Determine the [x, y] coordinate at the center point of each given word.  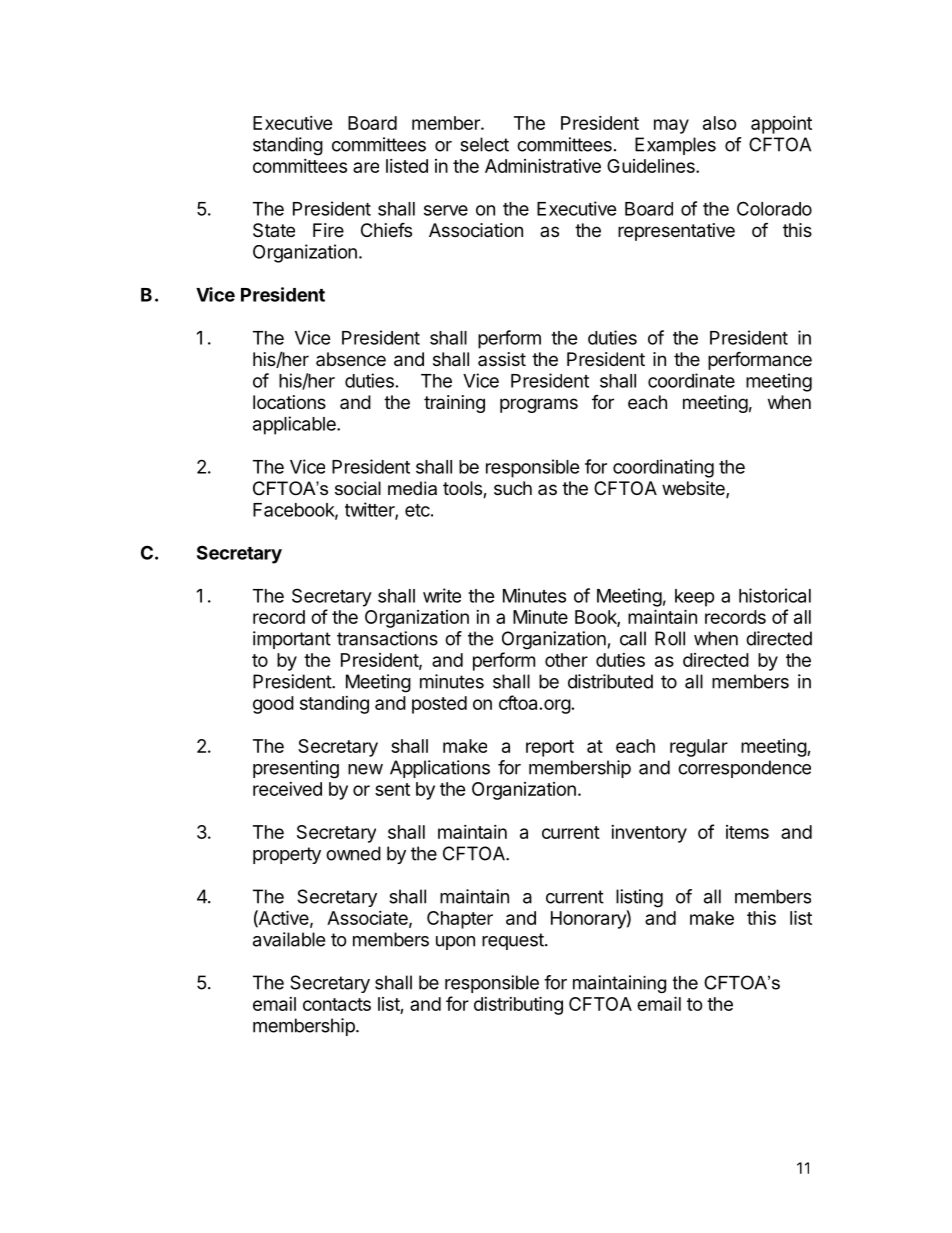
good [273, 705]
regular [699, 748]
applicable [295, 425]
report [550, 748]
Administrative [543, 166]
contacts [337, 1004]
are [366, 167]
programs [539, 405]
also [720, 123]
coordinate [691, 380]
